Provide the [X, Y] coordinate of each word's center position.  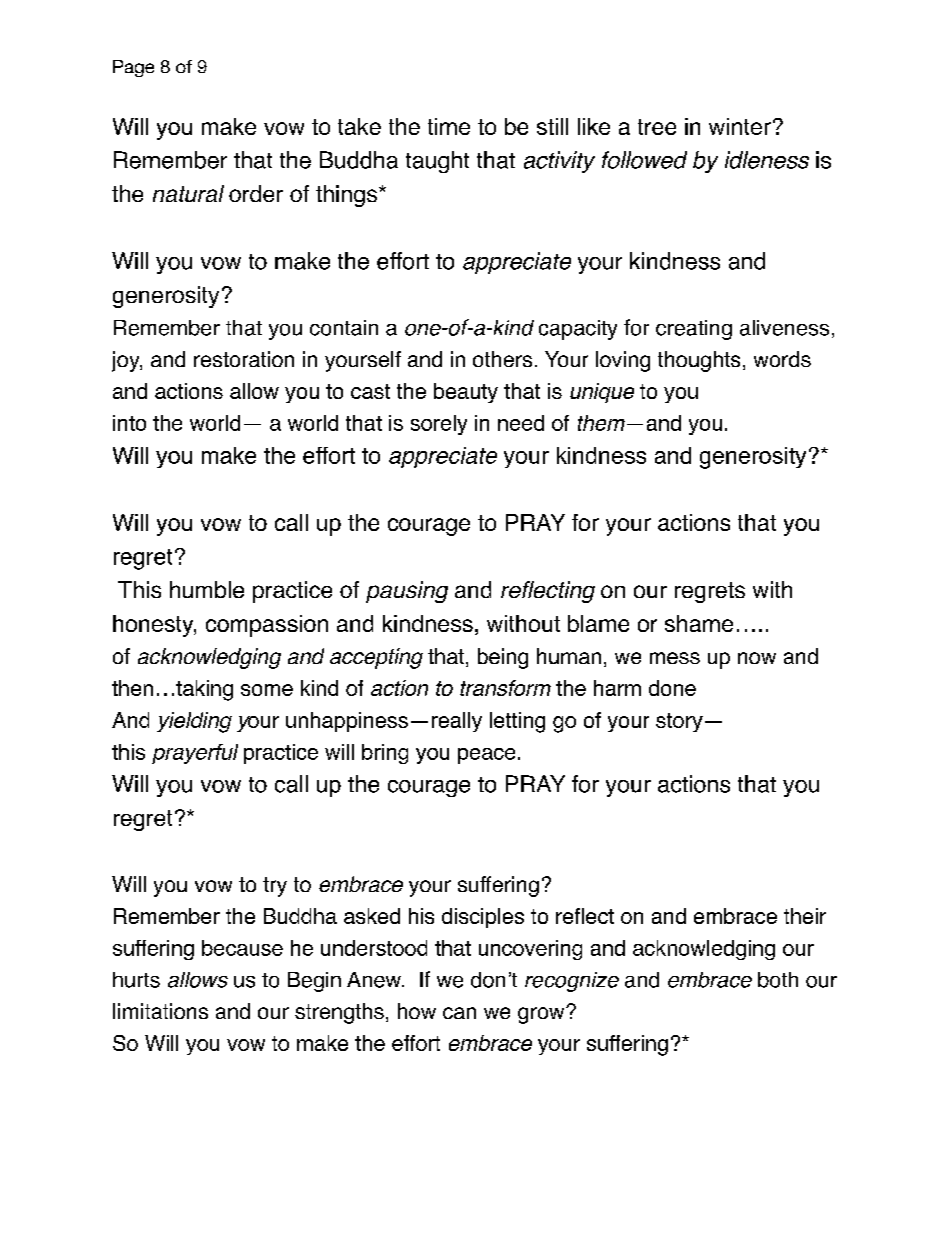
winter [740, 126]
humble [207, 589]
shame [699, 623]
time [449, 126]
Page [133, 68]
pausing [407, 592]
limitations [160, 1011]
